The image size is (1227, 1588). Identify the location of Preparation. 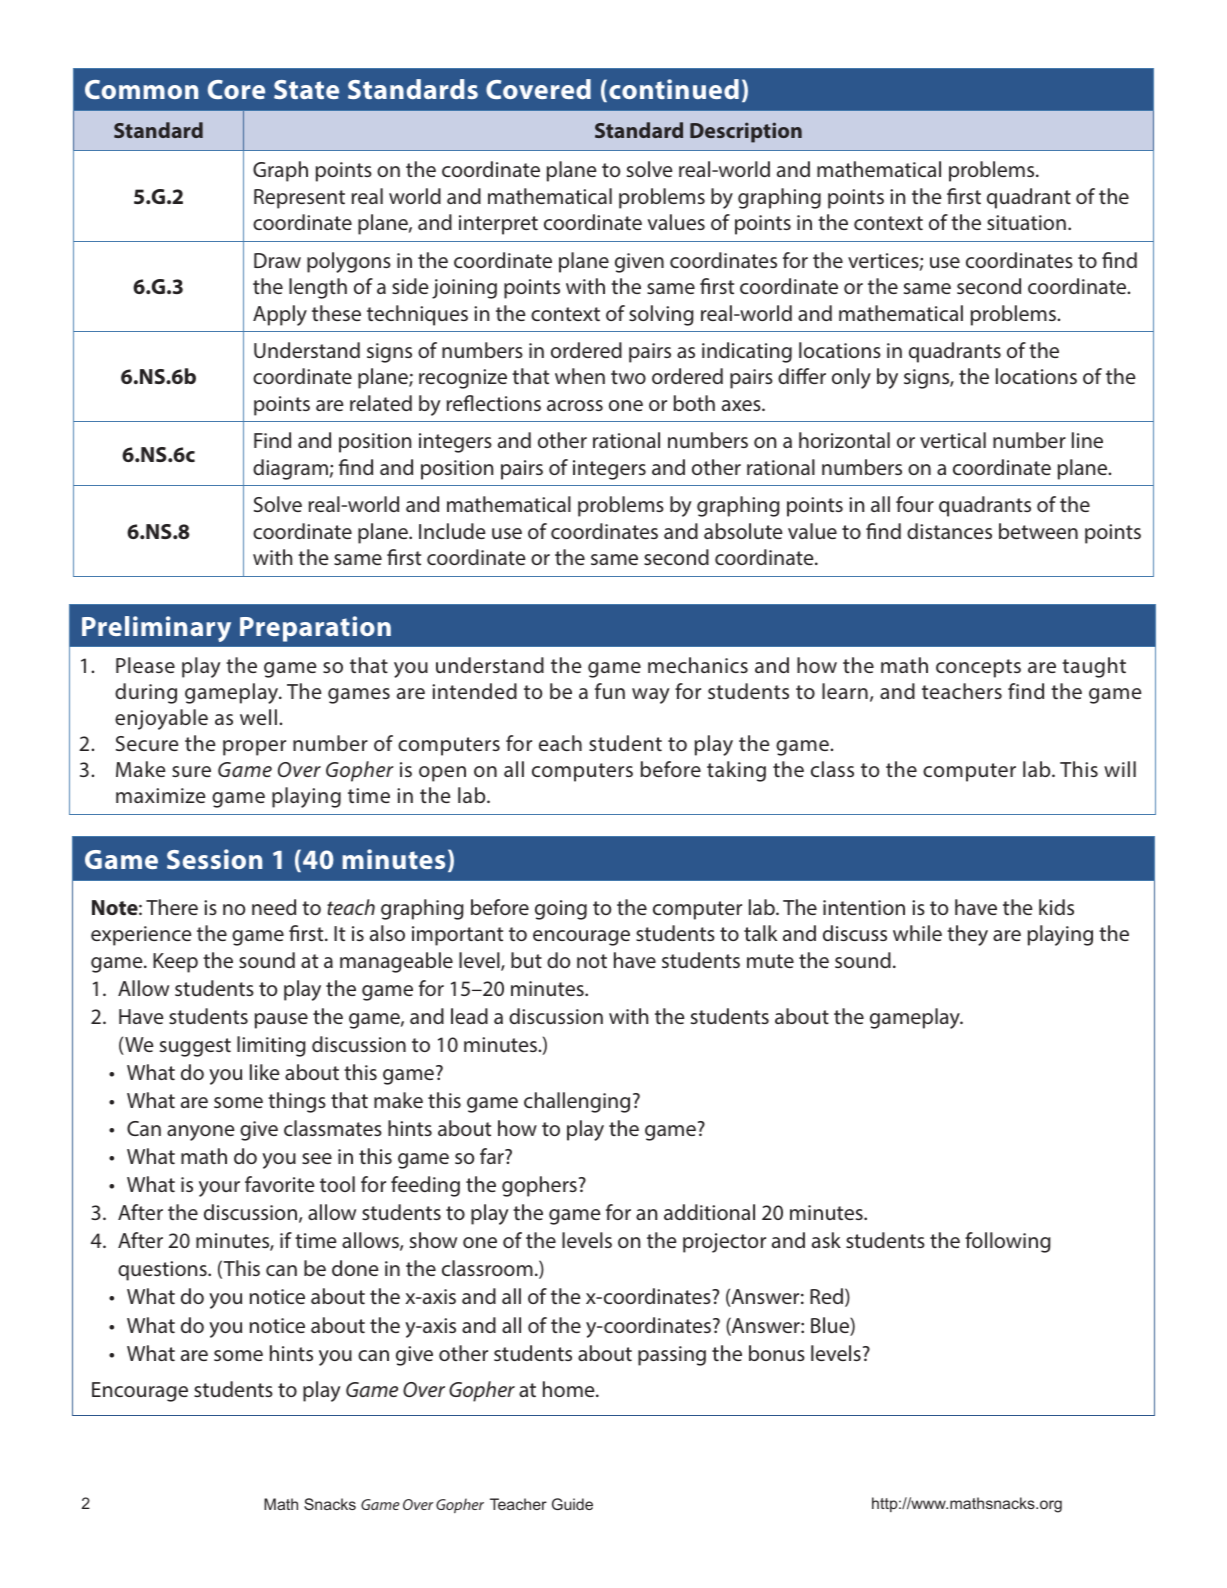
(315, 629).
